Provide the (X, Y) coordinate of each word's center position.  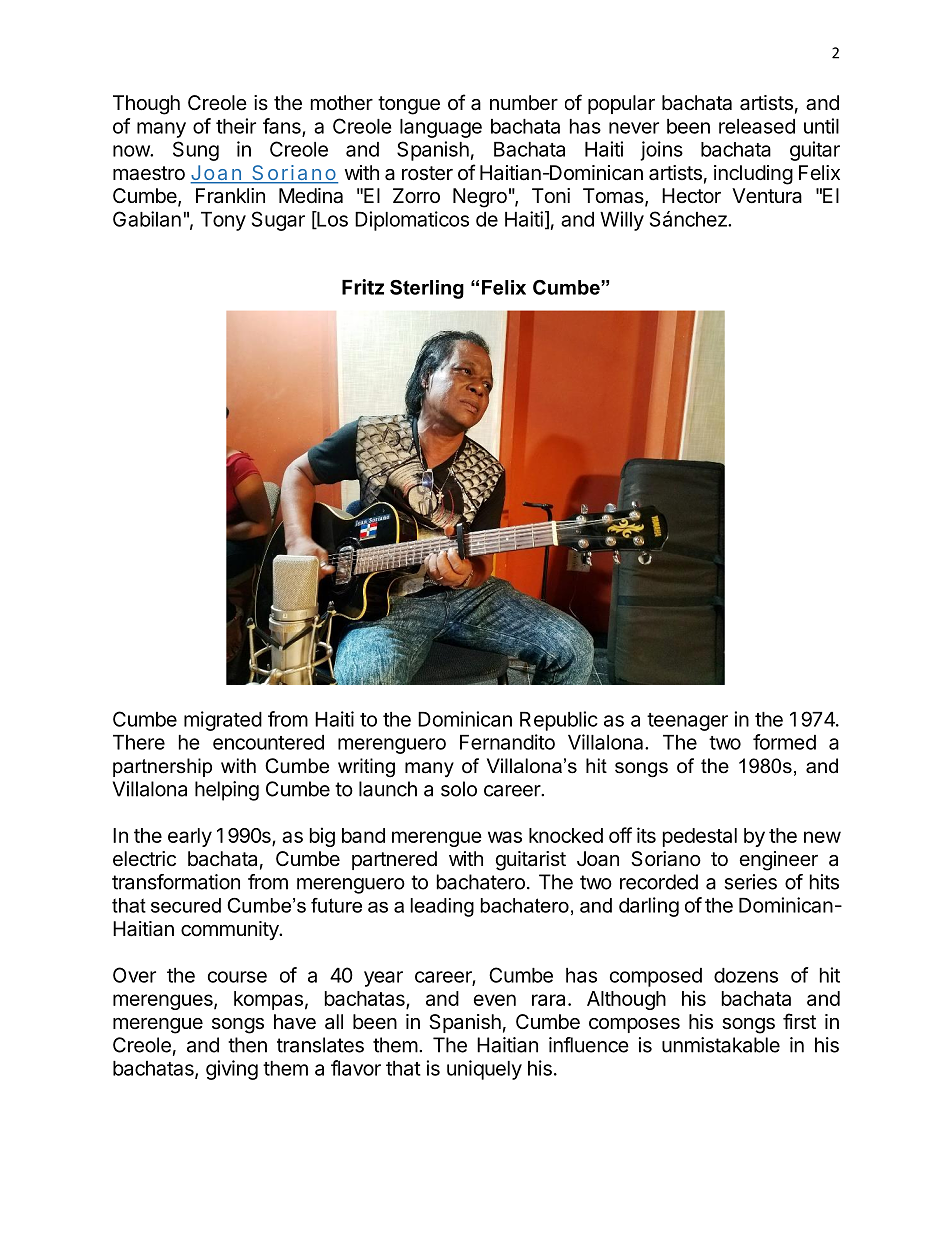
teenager (687, 722)
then (247, 1045)
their (236, 126)
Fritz (363, 287)
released (757, 126)
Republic (559, 721)
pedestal (700, 837)
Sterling (427, 289)
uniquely (484, 1070)
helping (227, 791)
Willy (622, 221)
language (441, 128)
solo (459, 789)
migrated (223, 721)
